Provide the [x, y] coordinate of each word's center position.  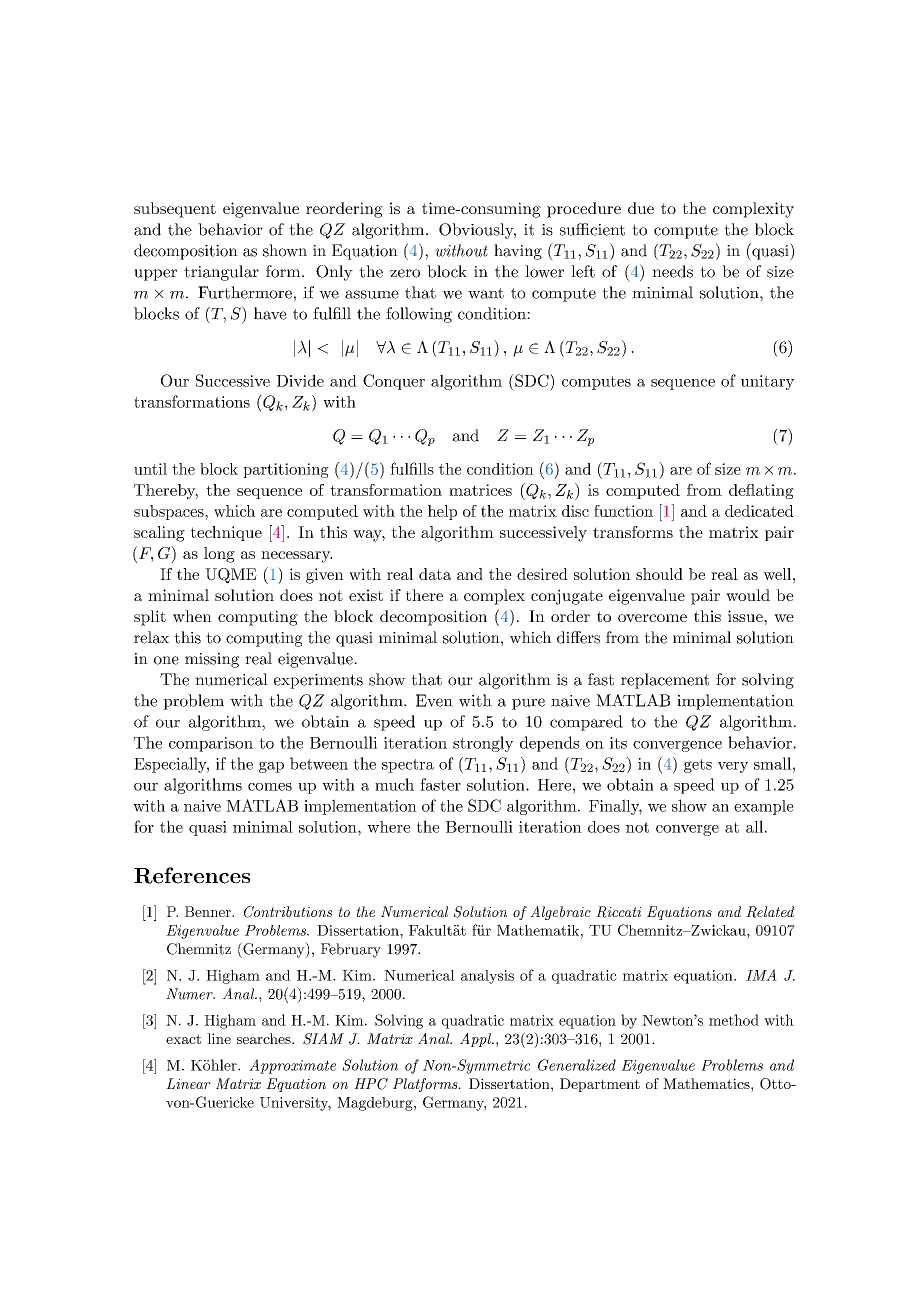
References [192, 875]
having [518, 252]
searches [265, 1038]
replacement [665, 681]
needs [672, 271]
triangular [221, 273]
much [394, 784]
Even [434, 700]
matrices [480, 490]
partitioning [286, 470]
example [764, 807]
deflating [761, 491]
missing [212, 660]
